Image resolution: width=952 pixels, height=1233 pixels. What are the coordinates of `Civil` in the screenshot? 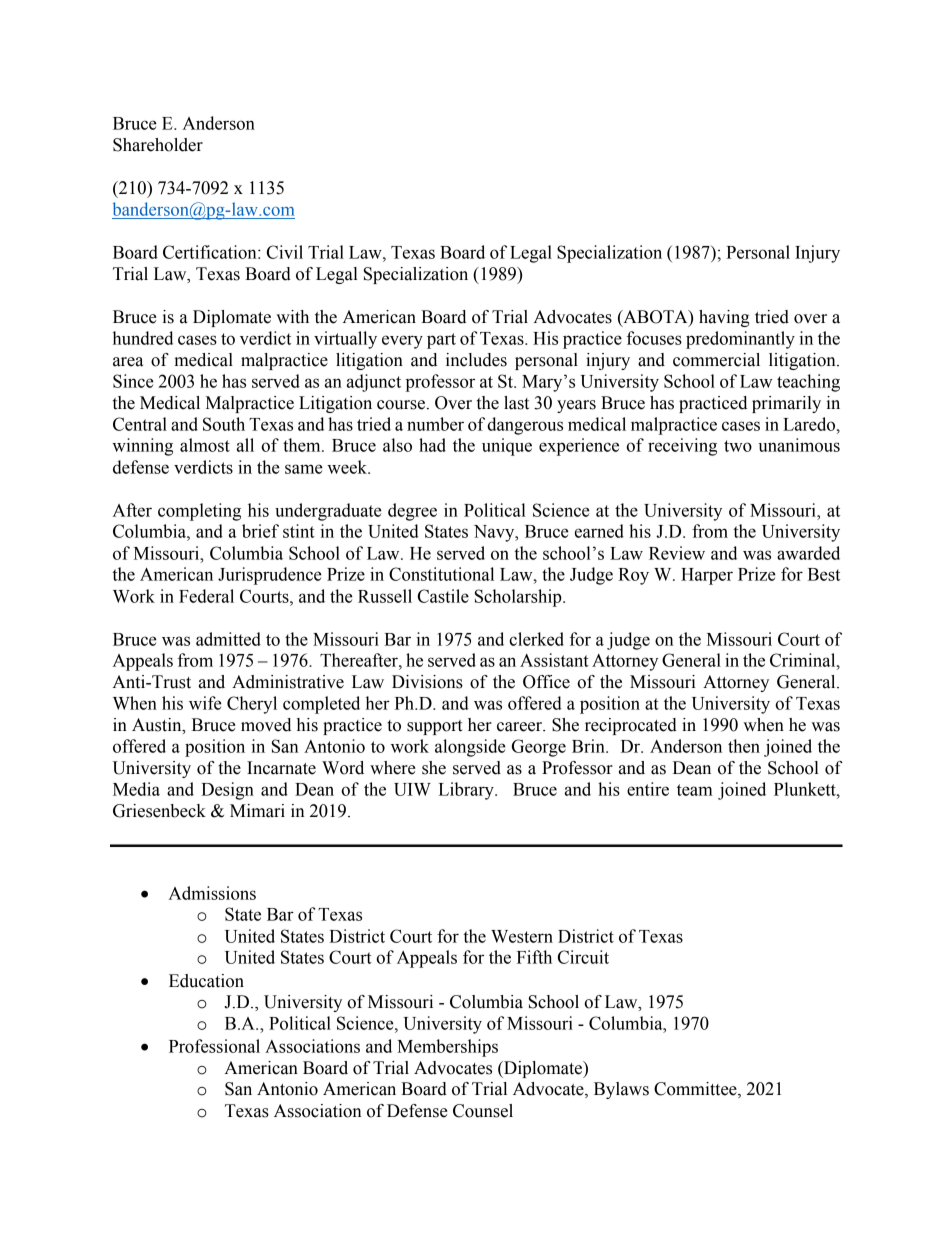 It's located at (285, 252).
